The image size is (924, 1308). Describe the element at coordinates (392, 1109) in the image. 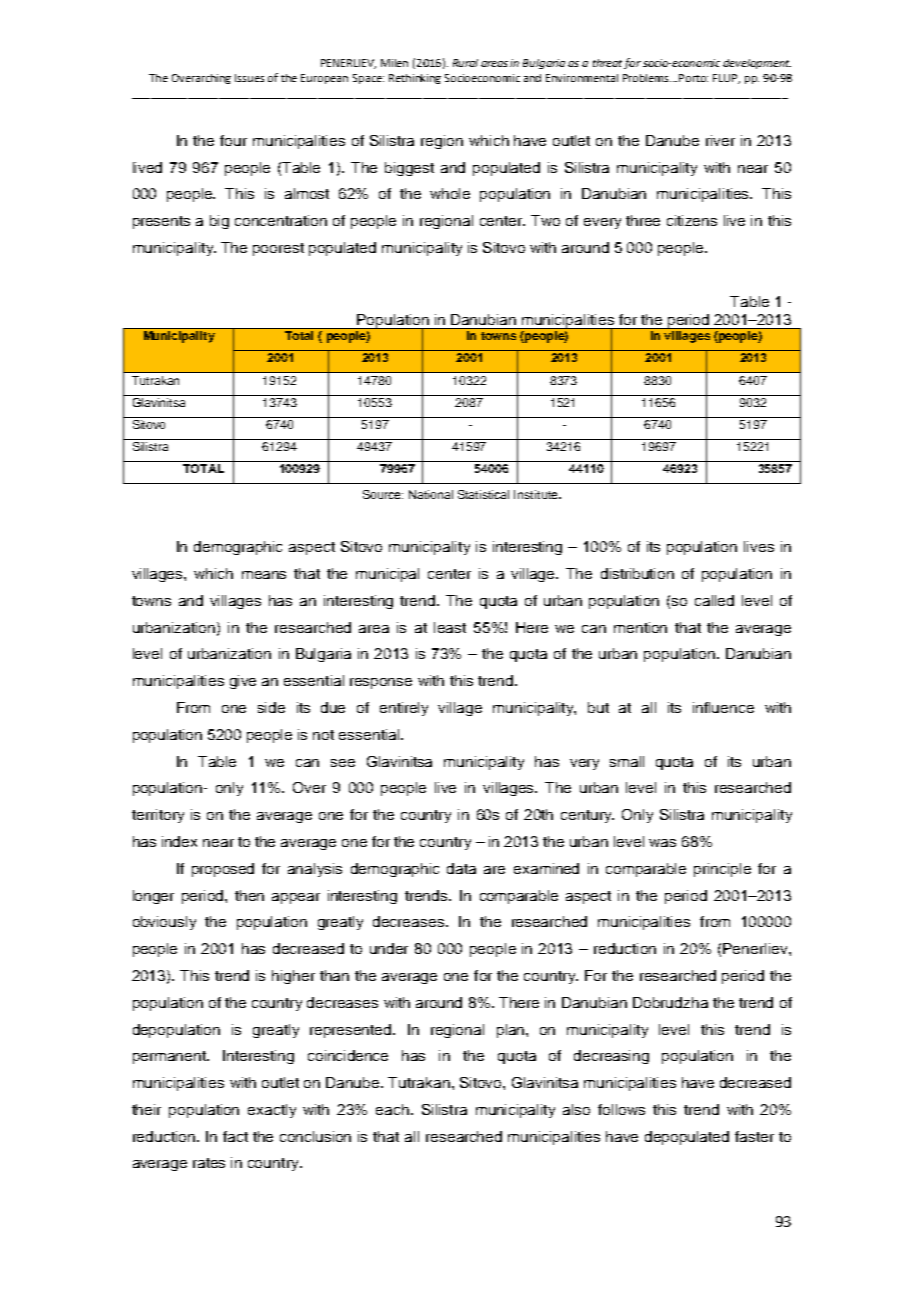

I see `each` at that location.
